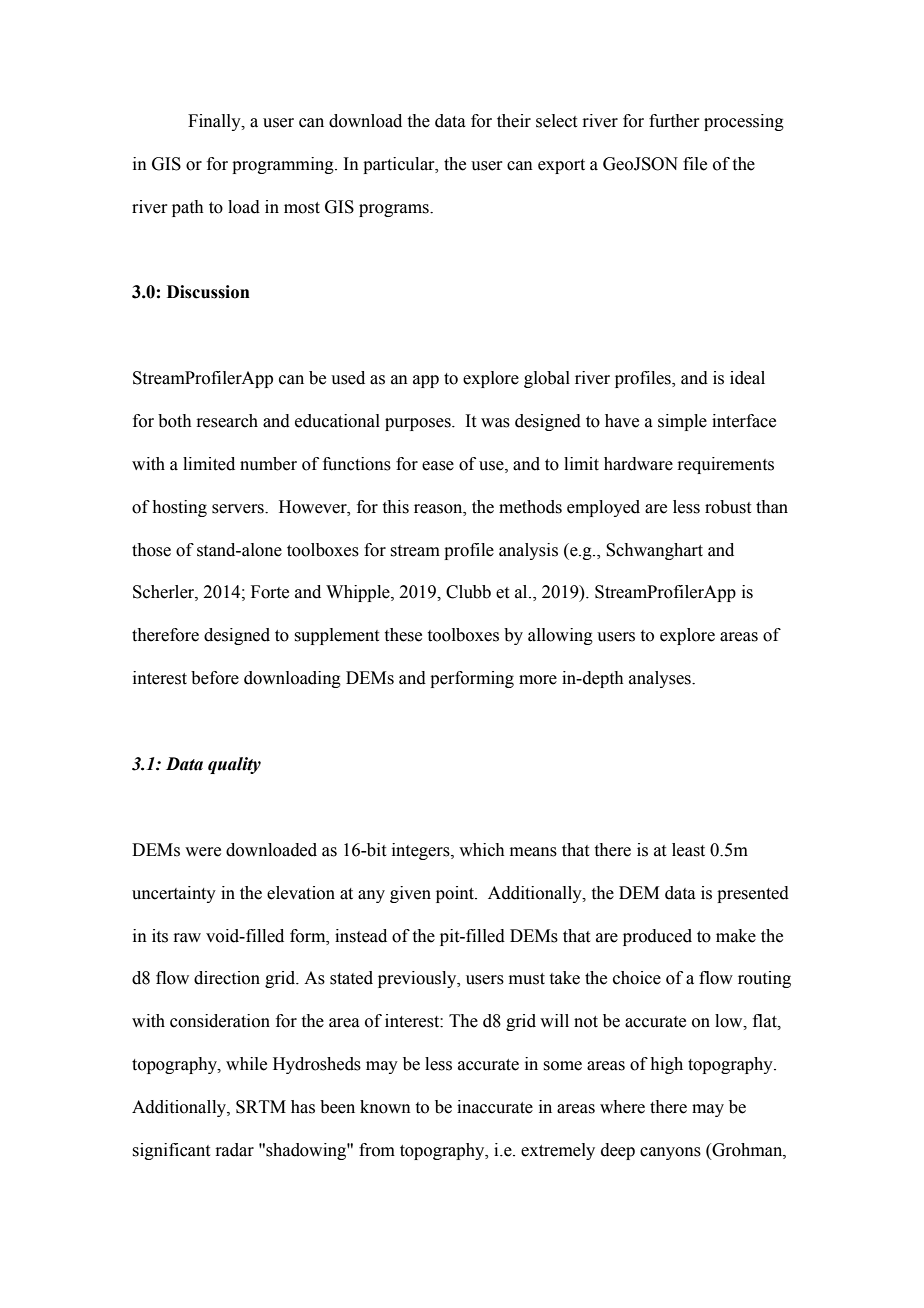  I want to click on radar, so click(234, 1150).
